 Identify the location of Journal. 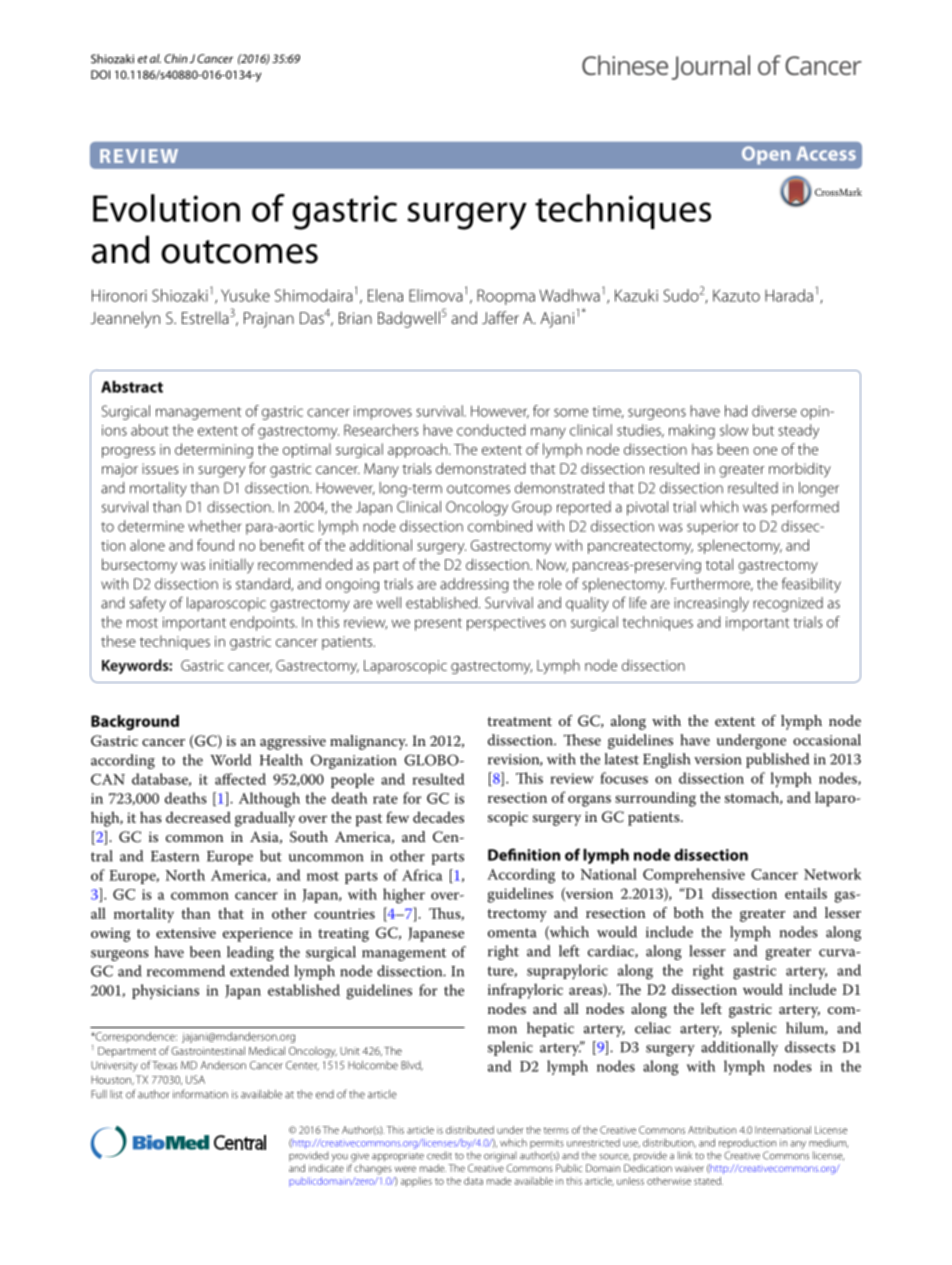
(711, 67).
